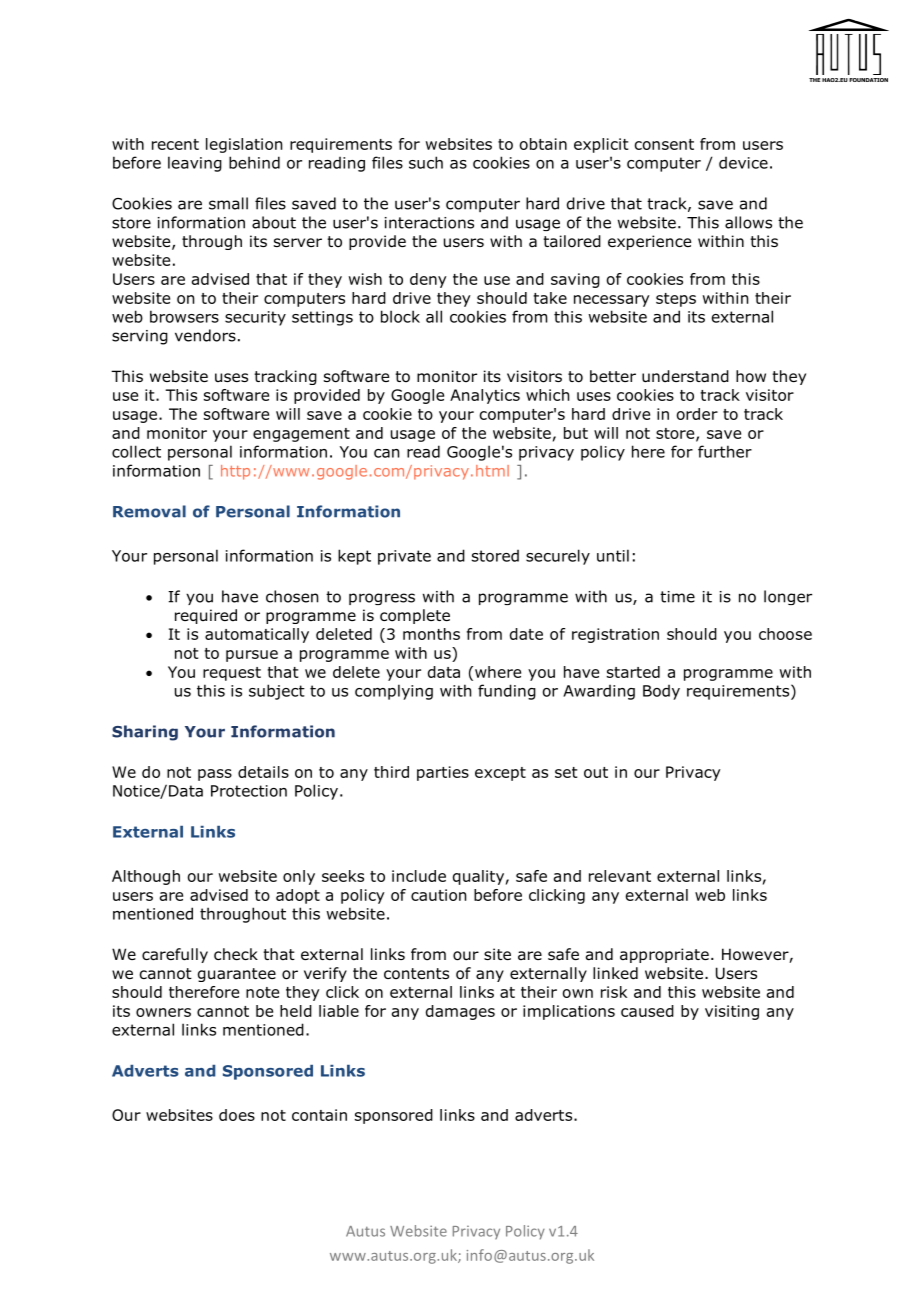 The height and width of the image is (1308, 924). What do you see at coordinates (460, 1012) in the image?
I see `damages` at bounding box center [460, 1012].
